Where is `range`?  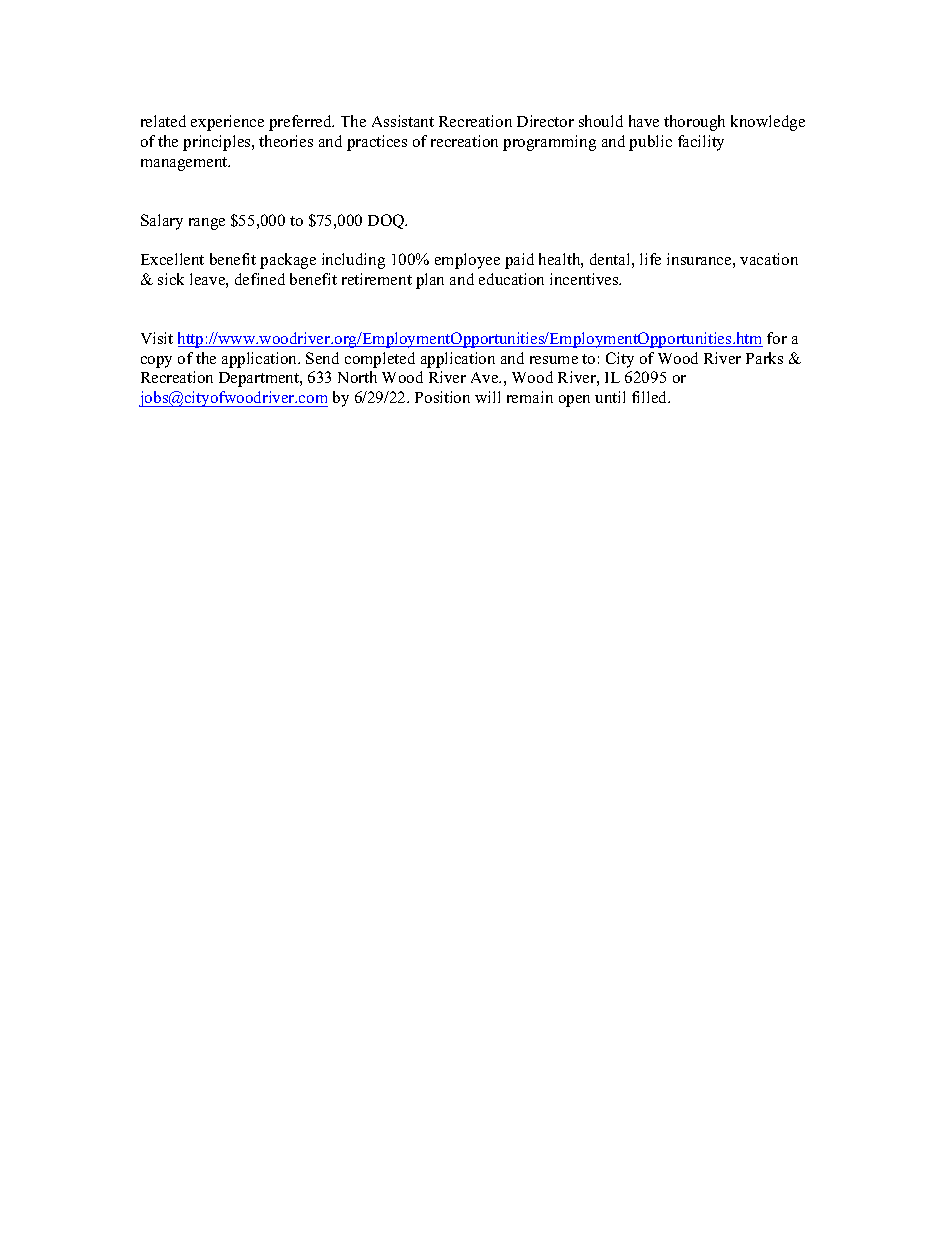 range is located at coordinates (207, 224).
